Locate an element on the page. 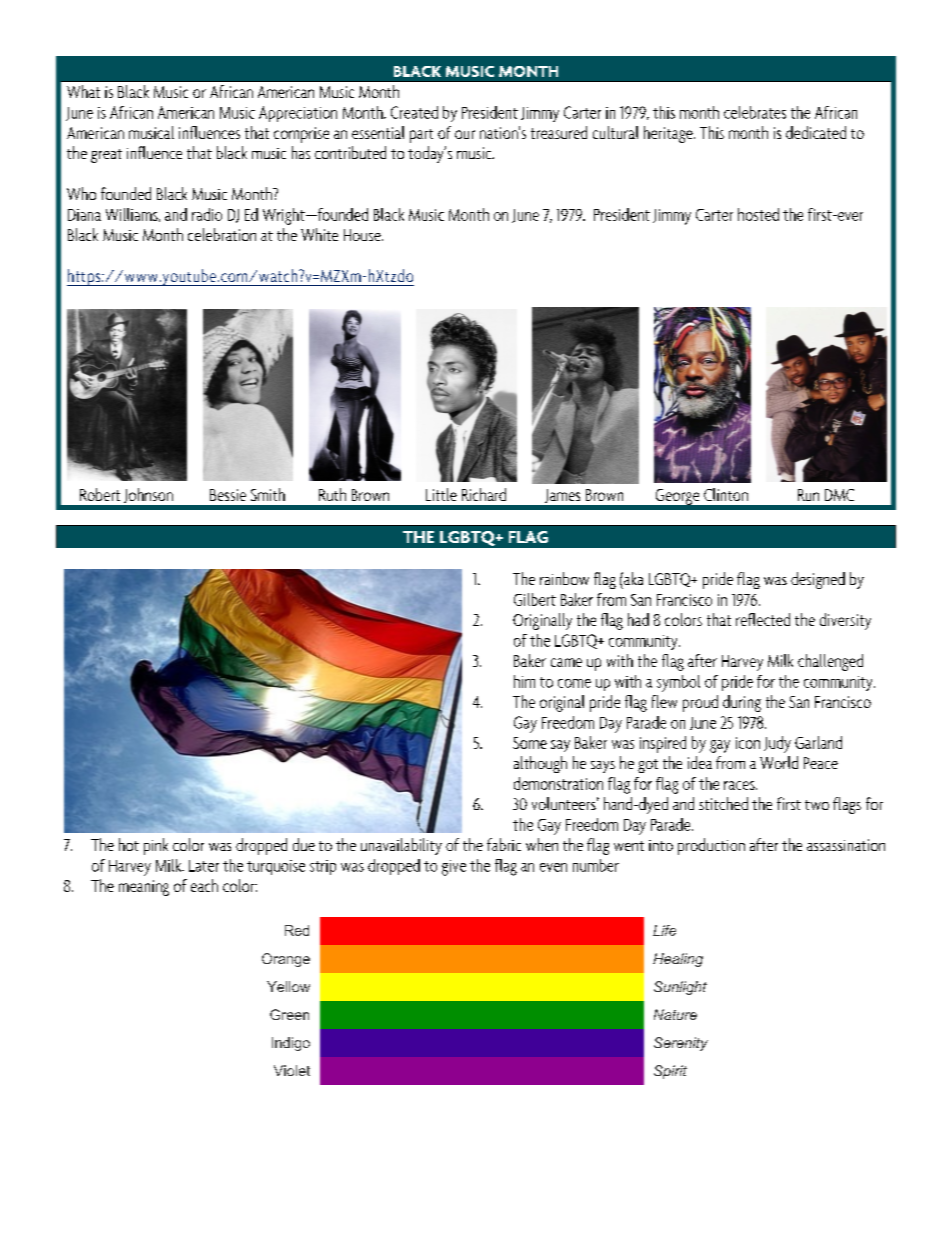 The height and width of the image is (1233, 952). reflected is located at coordinates (763, 619).
